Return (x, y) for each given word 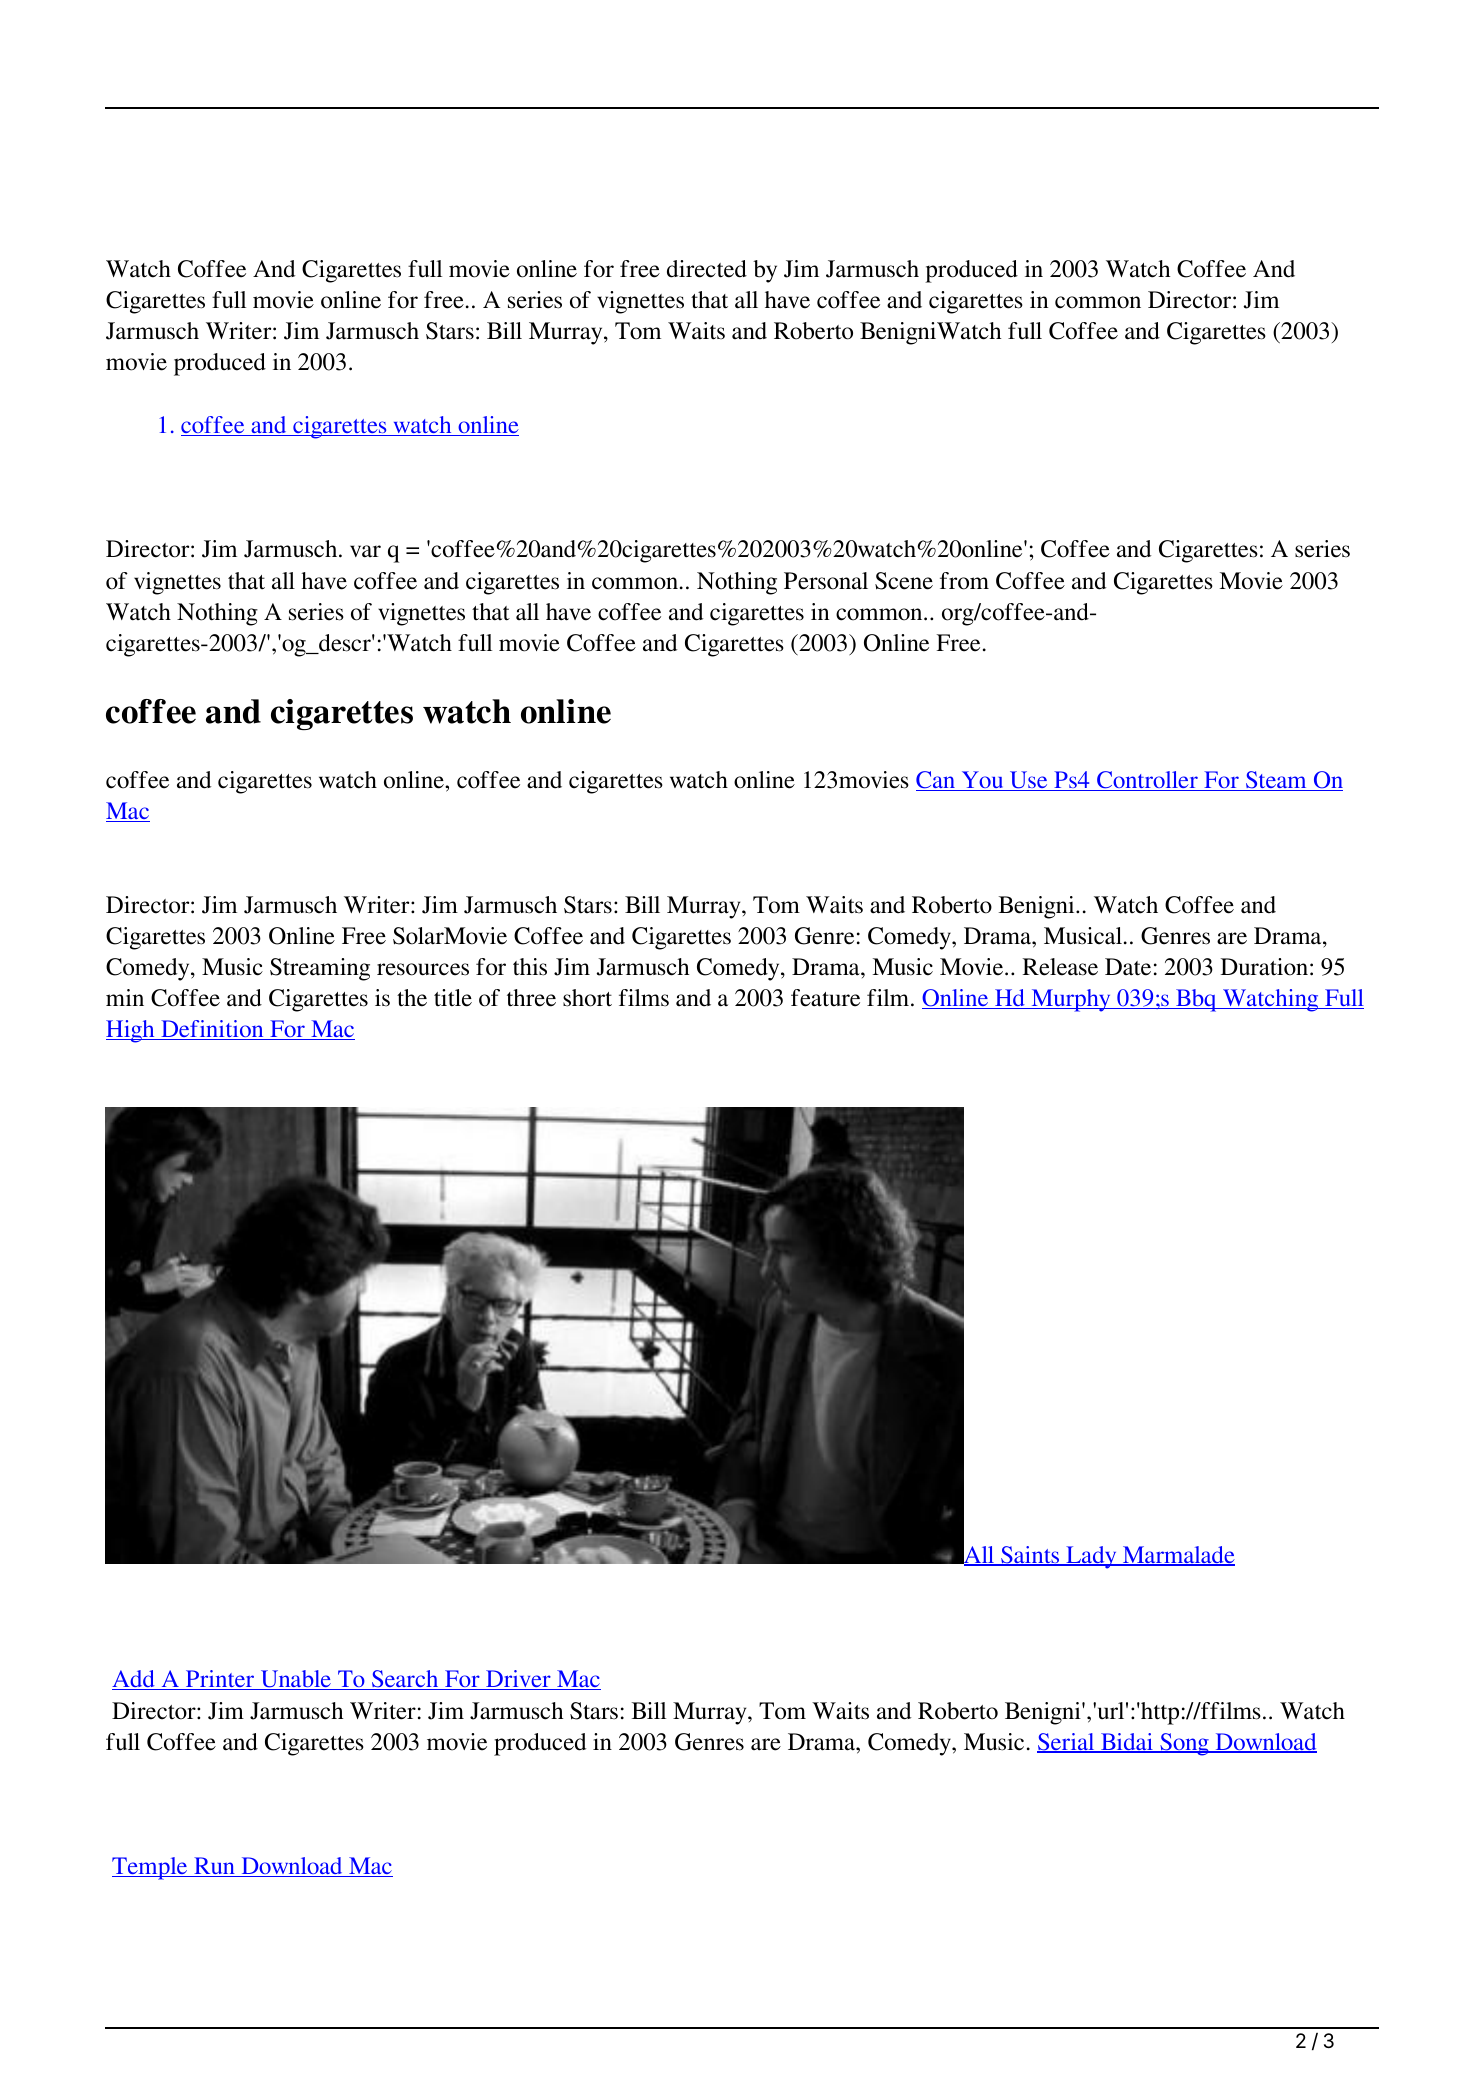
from (964, 581)
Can (937, 781)
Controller (1147, 781)
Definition (212, 1030)
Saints (1030, 1556)
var (365, 551)
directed (707, 269)
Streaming (320, 969)
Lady (1091, 1557)
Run (214, 1867)
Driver (518, 1680)
